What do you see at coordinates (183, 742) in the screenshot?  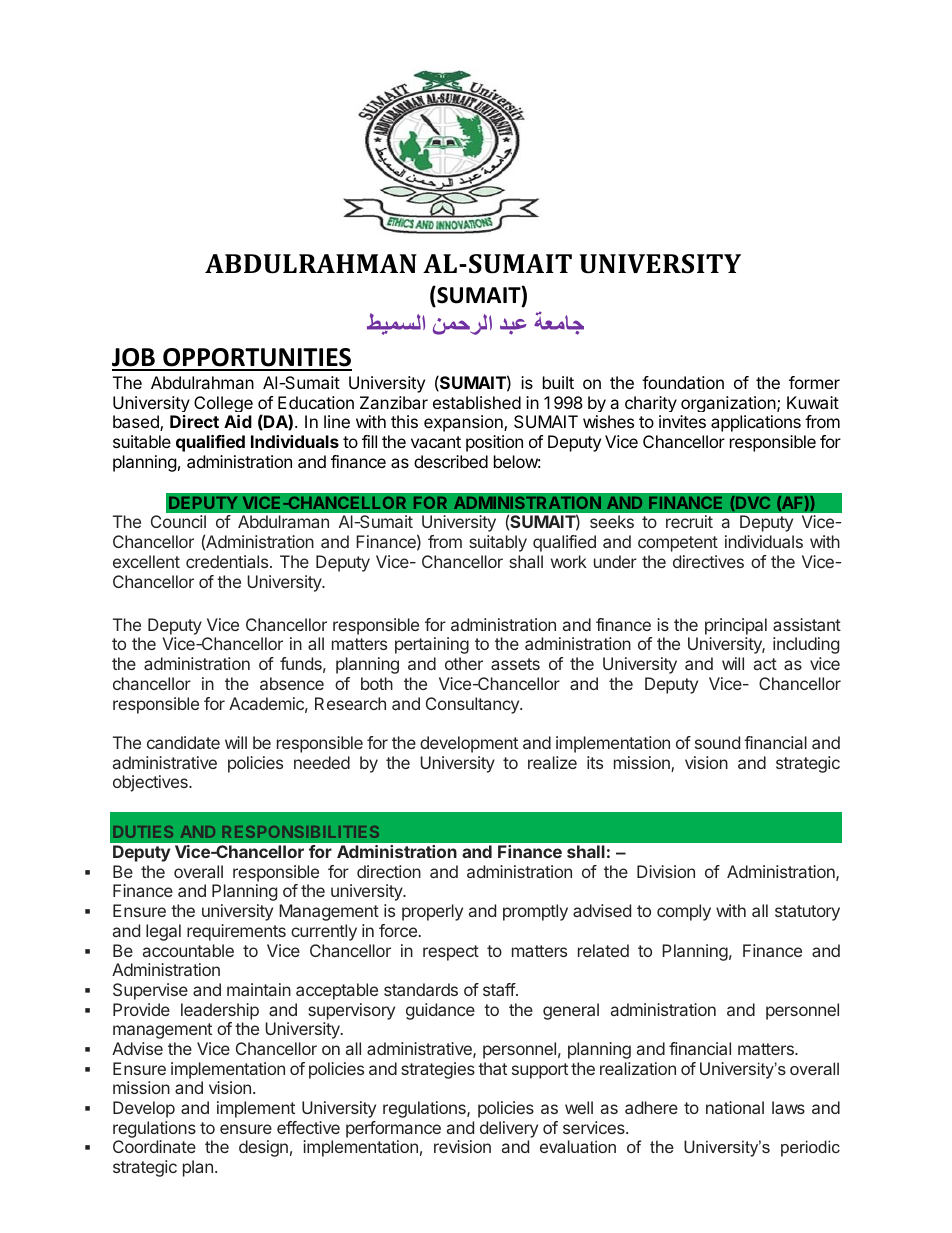 I see `candidate` at bounding box center [183, 742].
